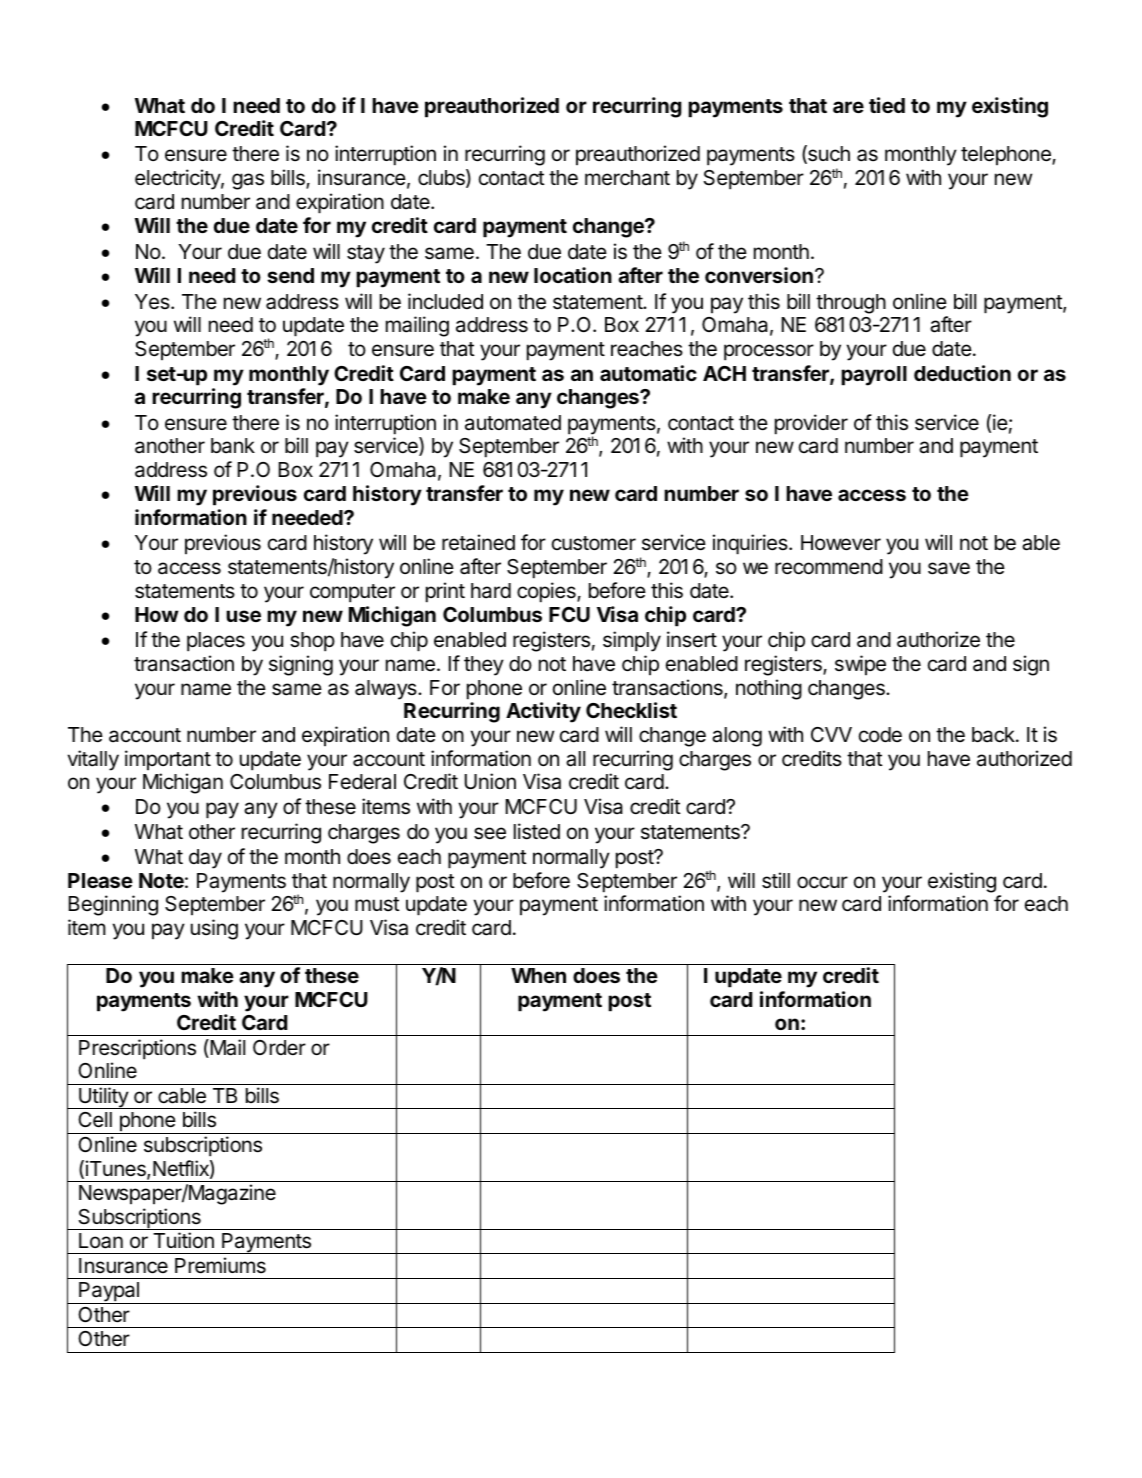 This page has width=1142, height=1478. Describe the element at coordinates (887, 105) in the page. I see `tied` at that location.
